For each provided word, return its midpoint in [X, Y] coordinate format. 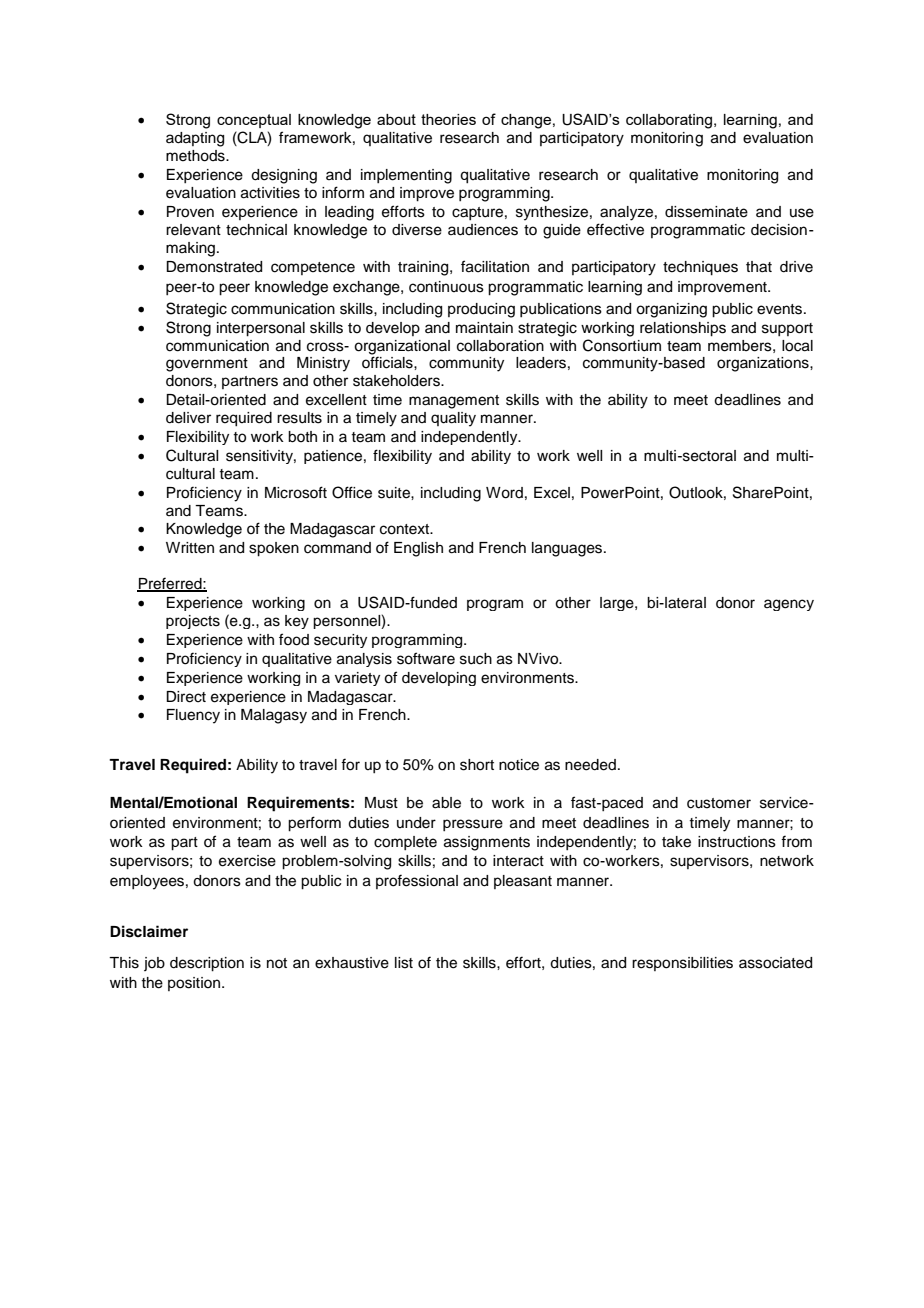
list [404, 963]
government [207, 365]
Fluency [193, 716]
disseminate [706, 212]
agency [789, 605]
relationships [683, 329]
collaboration [500, 346]
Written [190, 548]
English [418, 549]
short [477, 765]
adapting [195, 139]
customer [719, 803]
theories [448, 119]
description [207, 964]
